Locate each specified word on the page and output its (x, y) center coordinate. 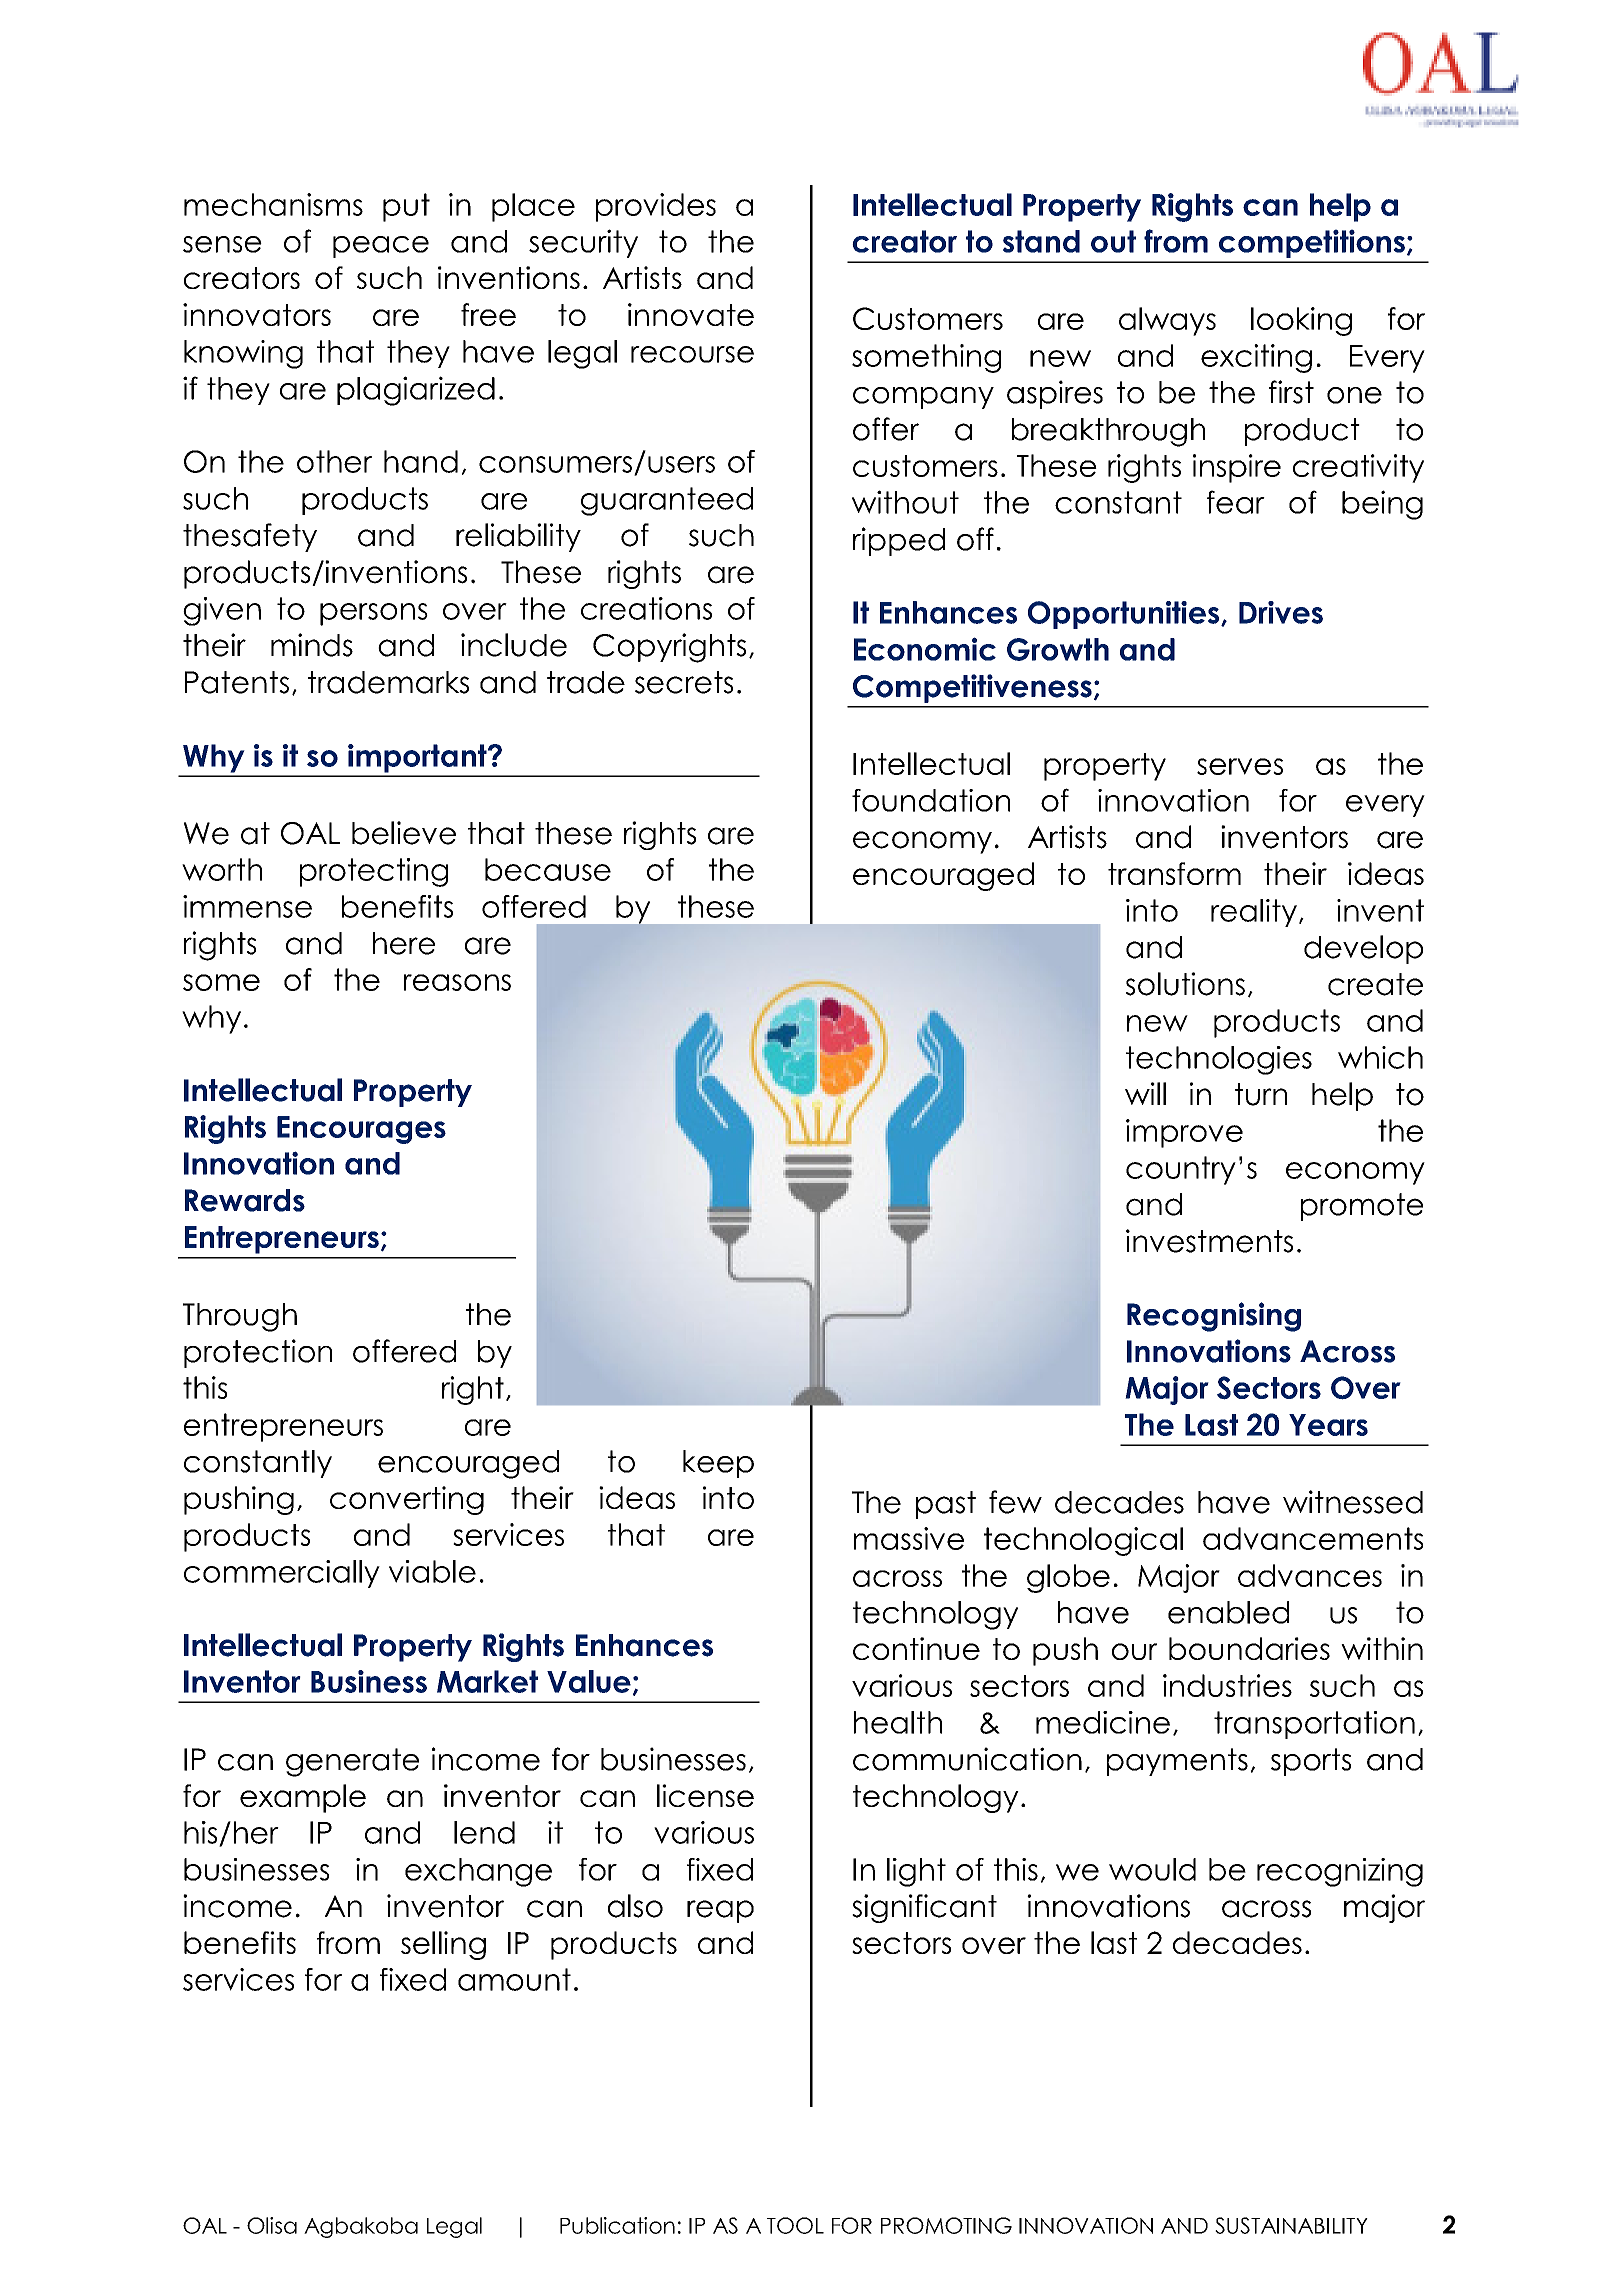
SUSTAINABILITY (1291, 2225)
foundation (931, 800)
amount (514, 1979)
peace (381, 247)
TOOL (795, 2225)
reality (1254, 913)
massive (909, 1538)
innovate (691, 314)
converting (407, 1500)
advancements (1313, 1538)
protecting (374, 872)
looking (1301, 321)
